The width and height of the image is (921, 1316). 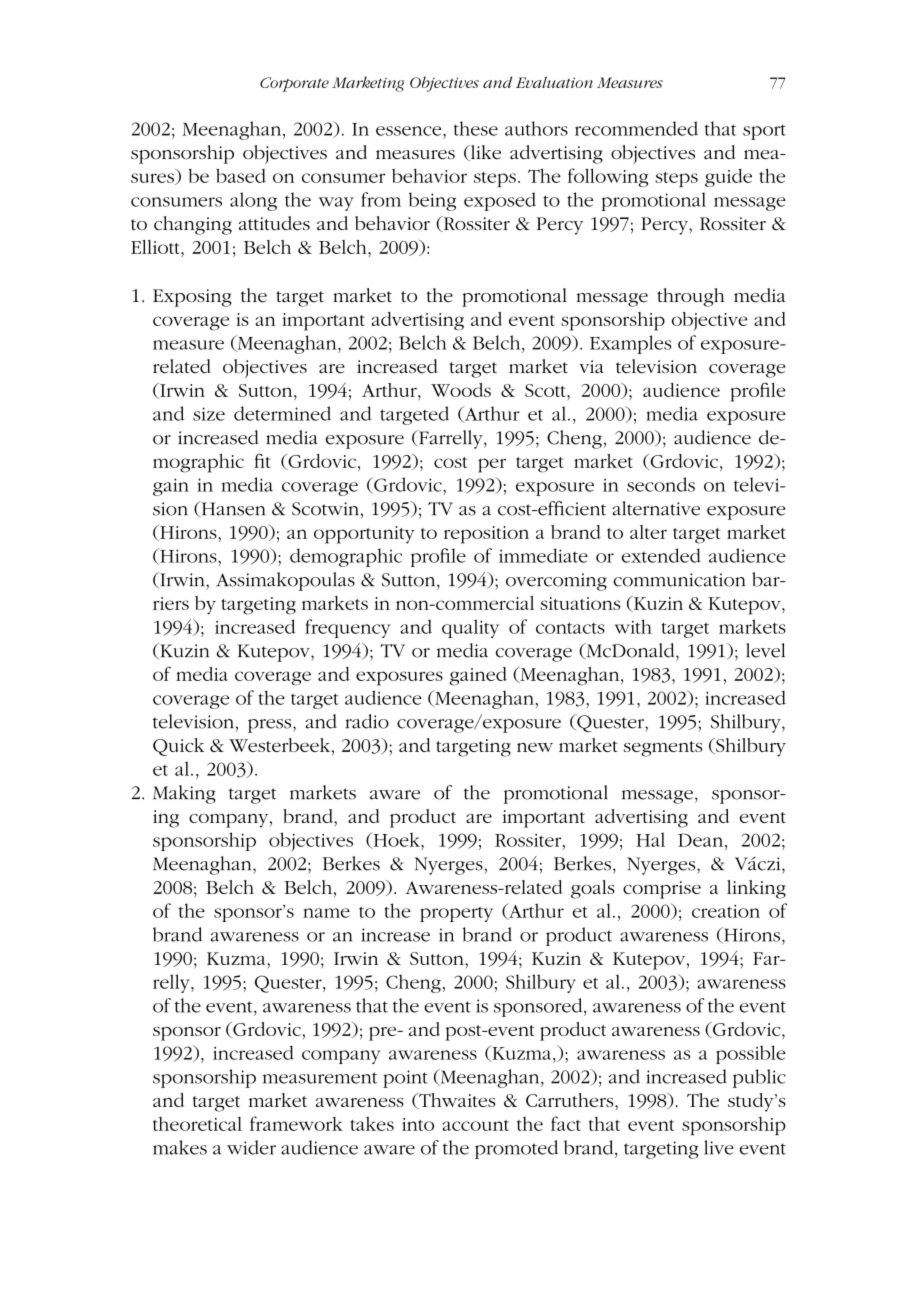 What do you see at coordinates (636, 128) in the image?
I see `recommended` at bounding box center [636, 128].
